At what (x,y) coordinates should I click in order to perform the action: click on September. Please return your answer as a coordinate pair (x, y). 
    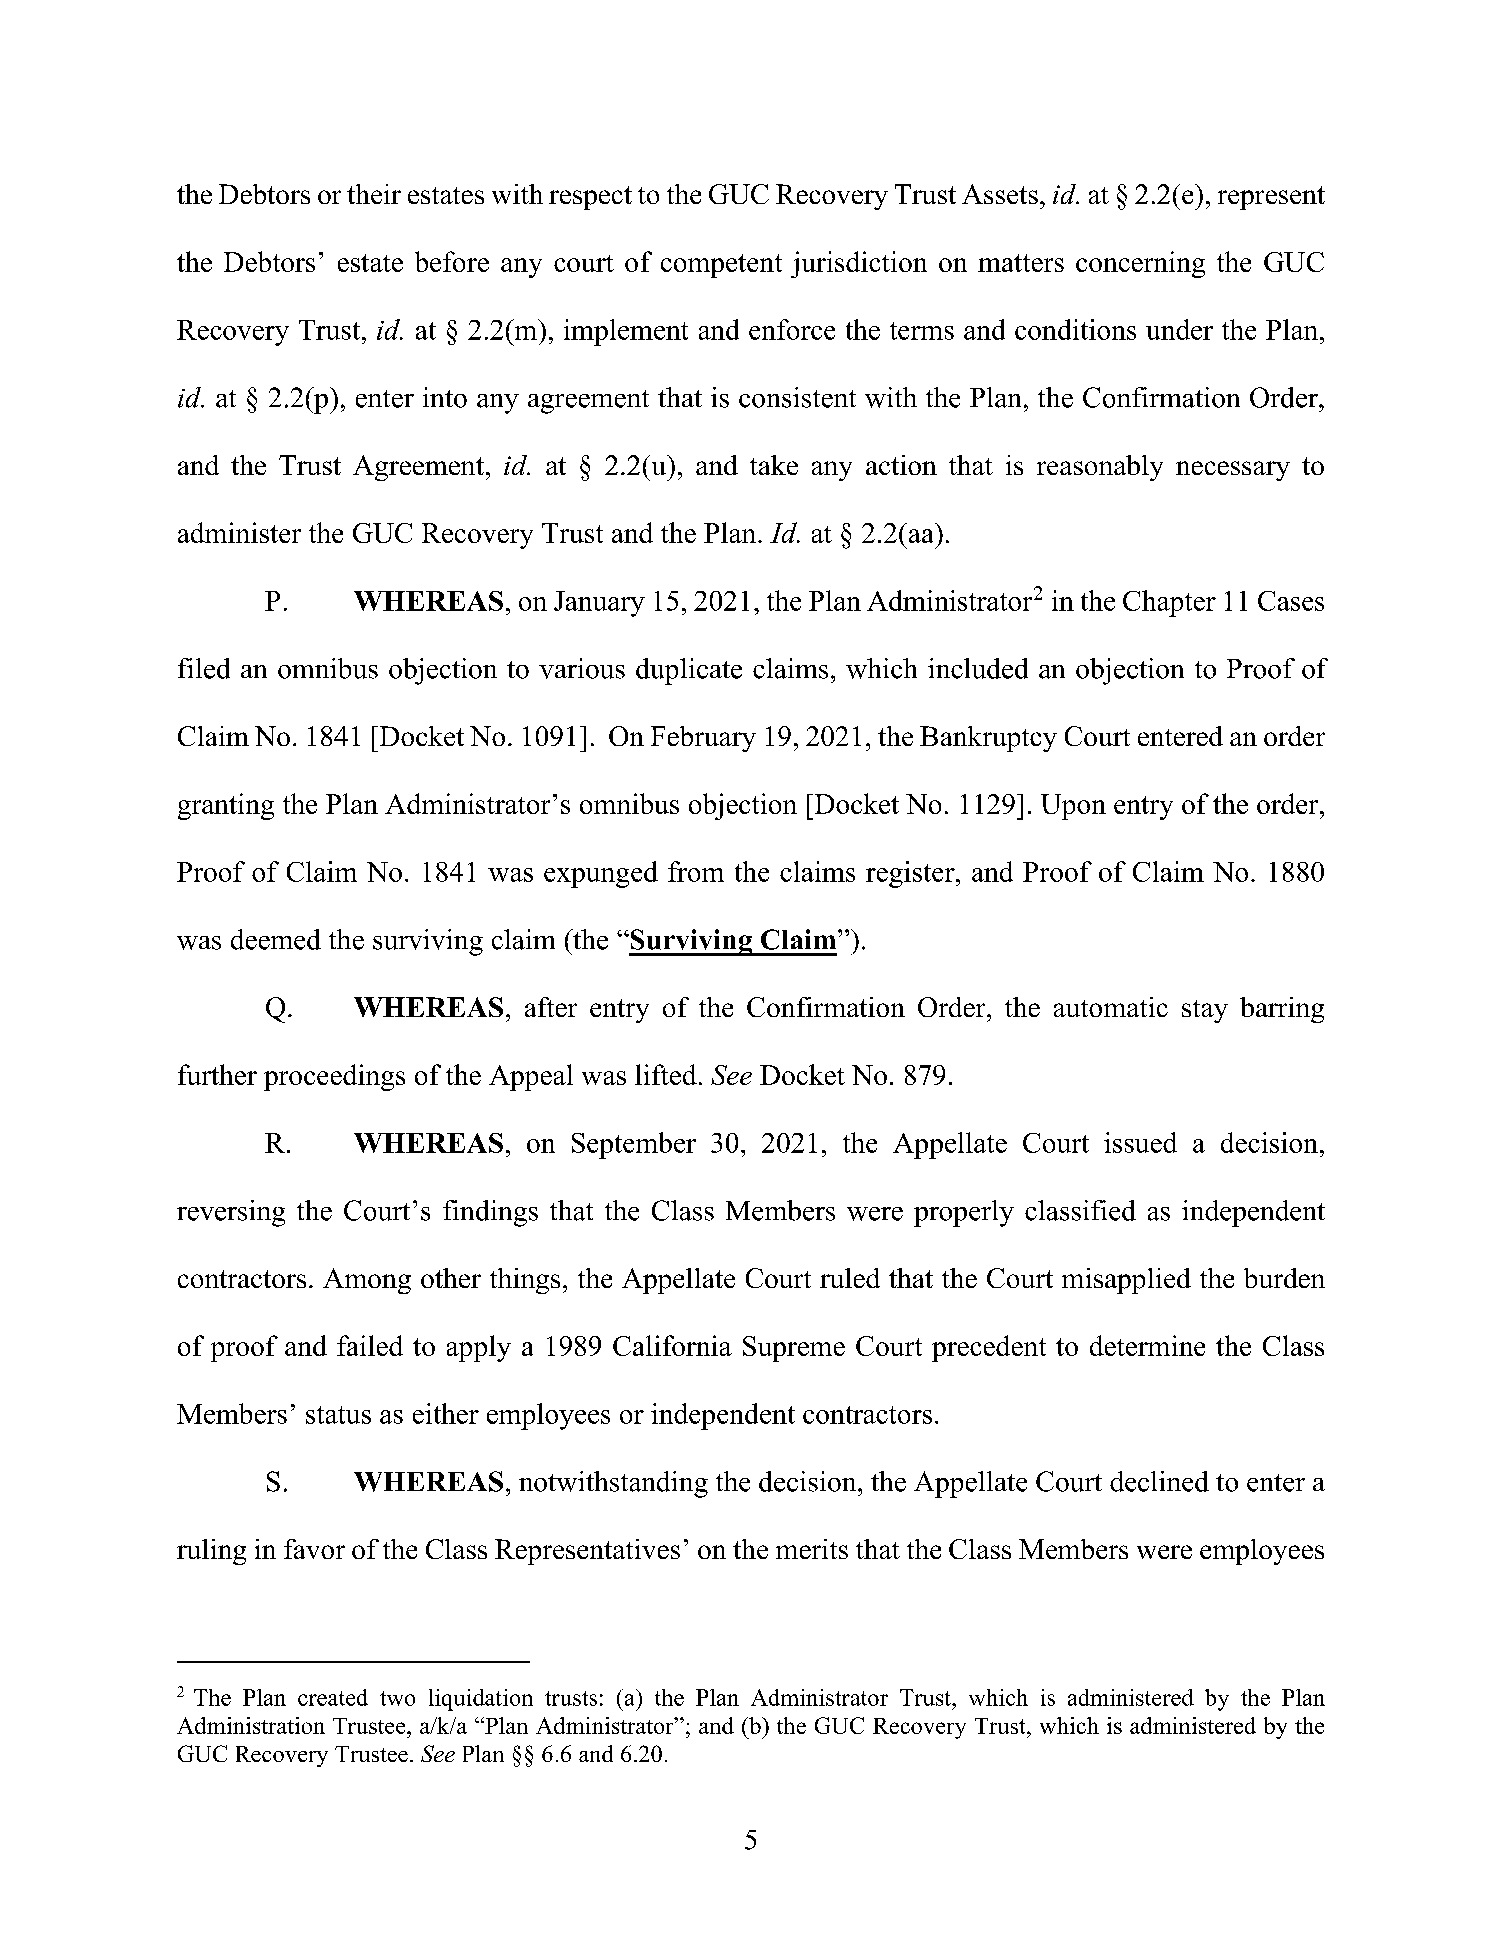
    Looking at the image, I should click on (634, 1145).
